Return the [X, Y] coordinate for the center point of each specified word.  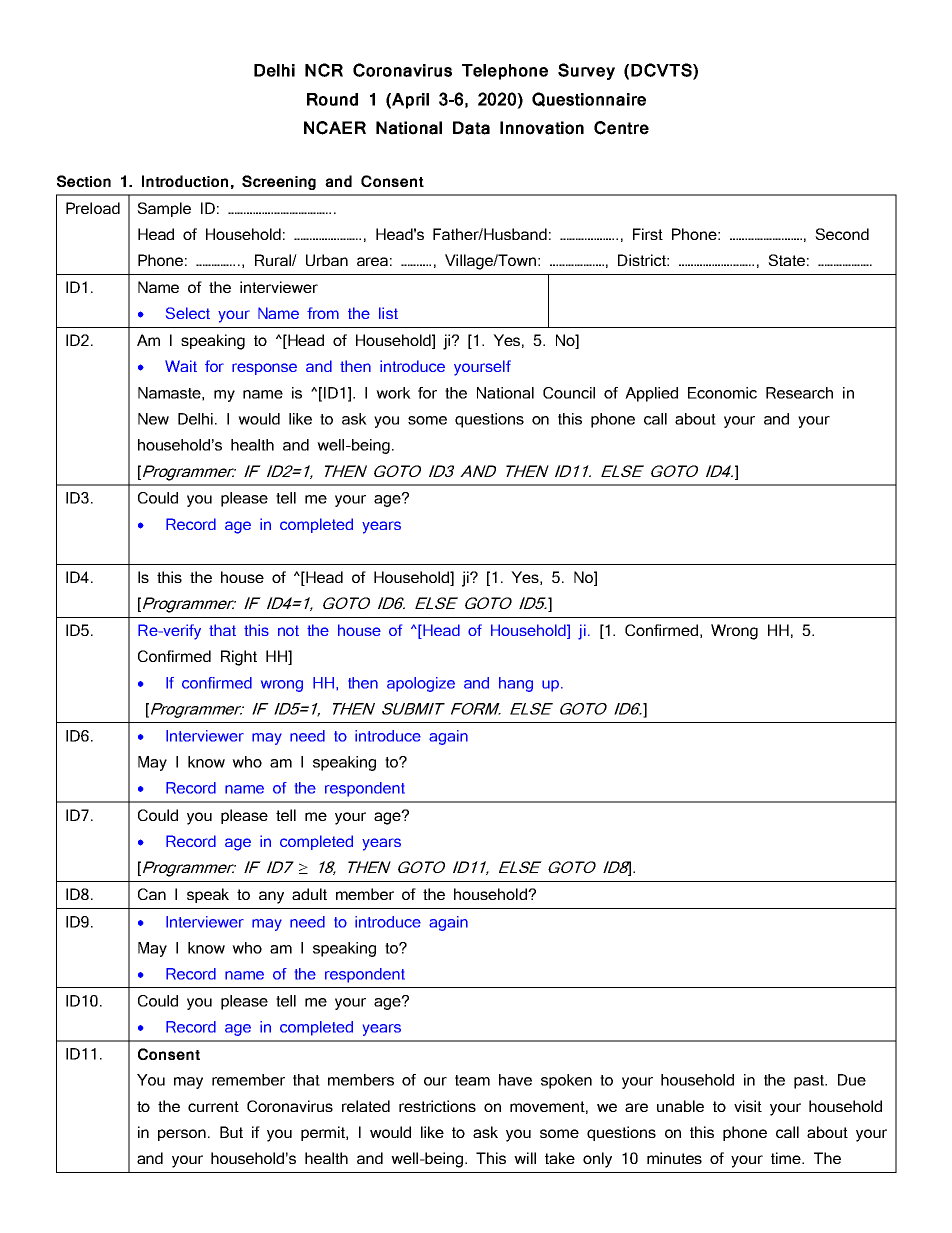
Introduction [185, 181]
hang [516, 684]
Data [471, 128]
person [182, 1135]
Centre [621, 128]
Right [239, 658]
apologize [421, 684]
